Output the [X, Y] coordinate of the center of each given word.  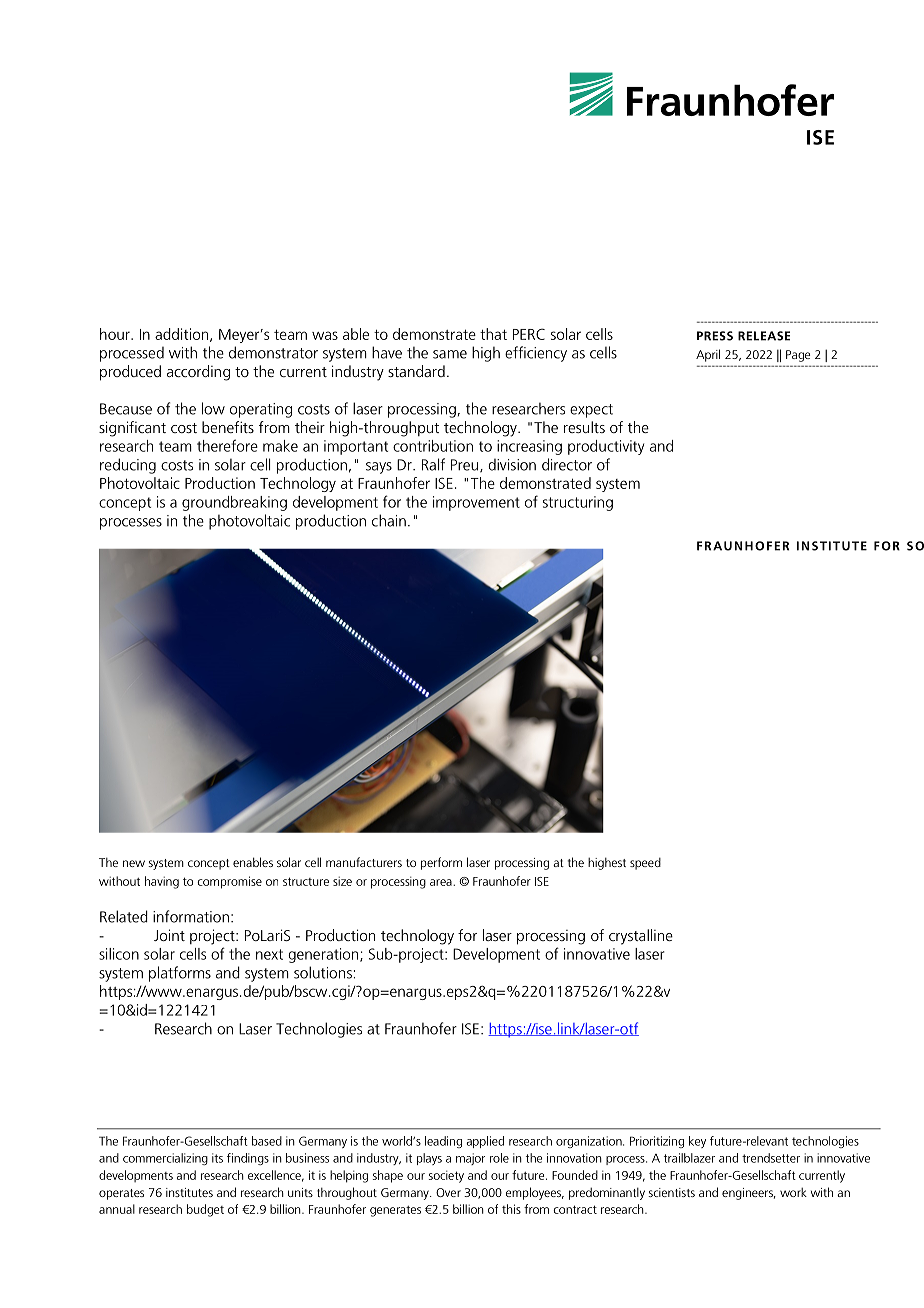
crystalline [641, 937]
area [442, 882]
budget [205, 1210]
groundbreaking [234, 503]
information [191, 916]
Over [448, 1192]
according [198, 373]
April [708, 355]
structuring [578, 503]
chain [389, 520]
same [450, 354]
